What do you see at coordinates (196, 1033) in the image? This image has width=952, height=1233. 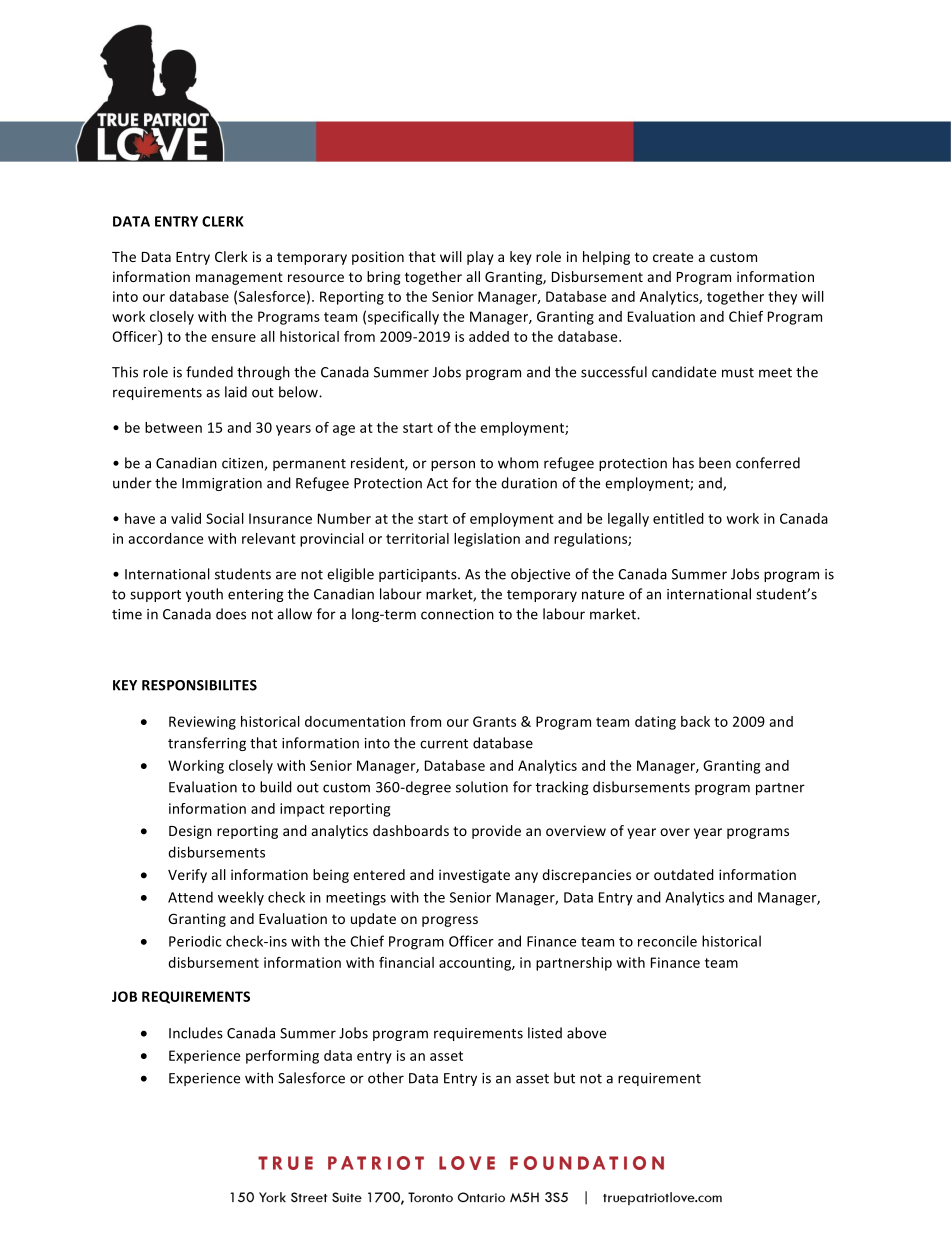 I see `Includes` at bounding box center [196, 1033].
